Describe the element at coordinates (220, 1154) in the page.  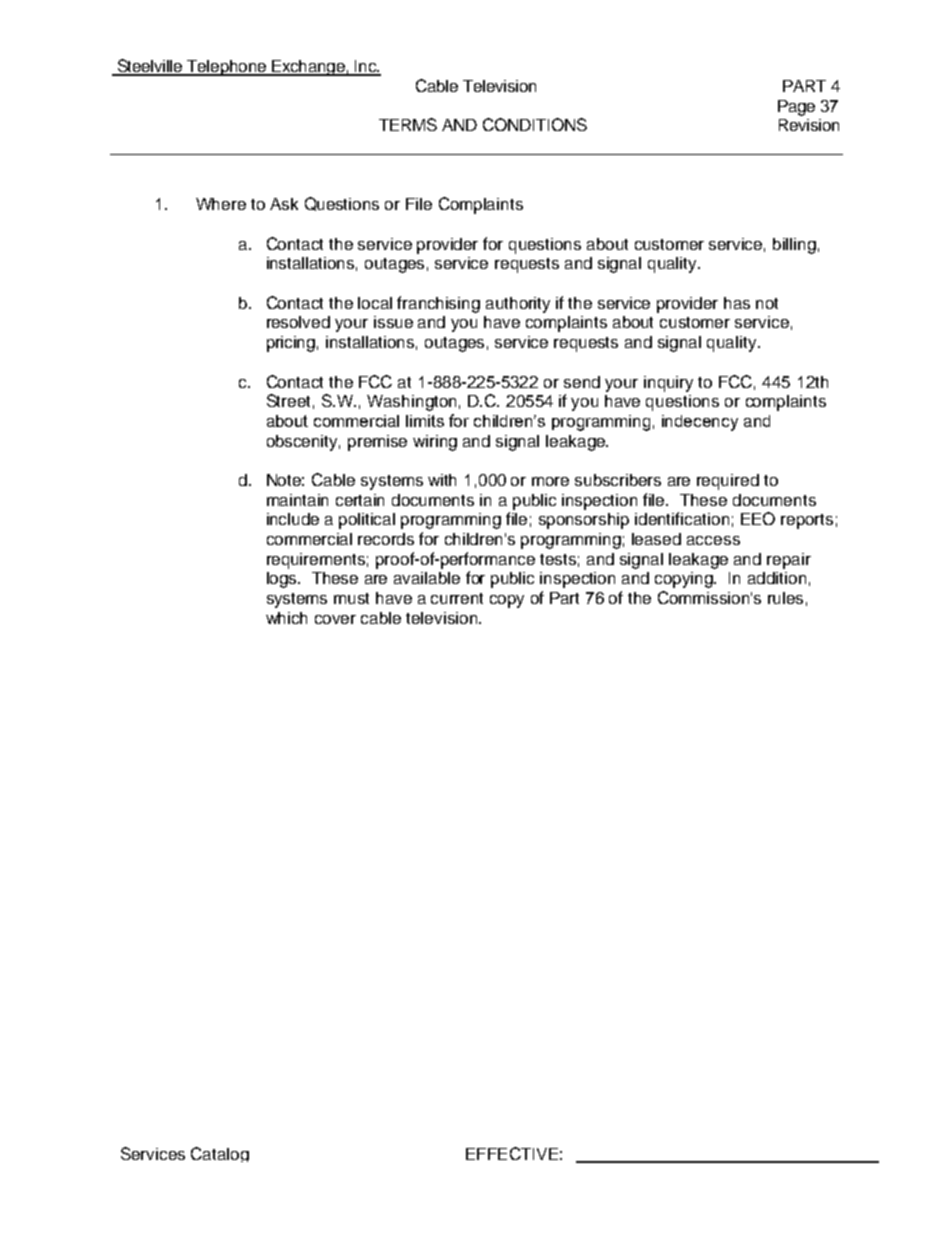
I see `Catalog` at that location.
